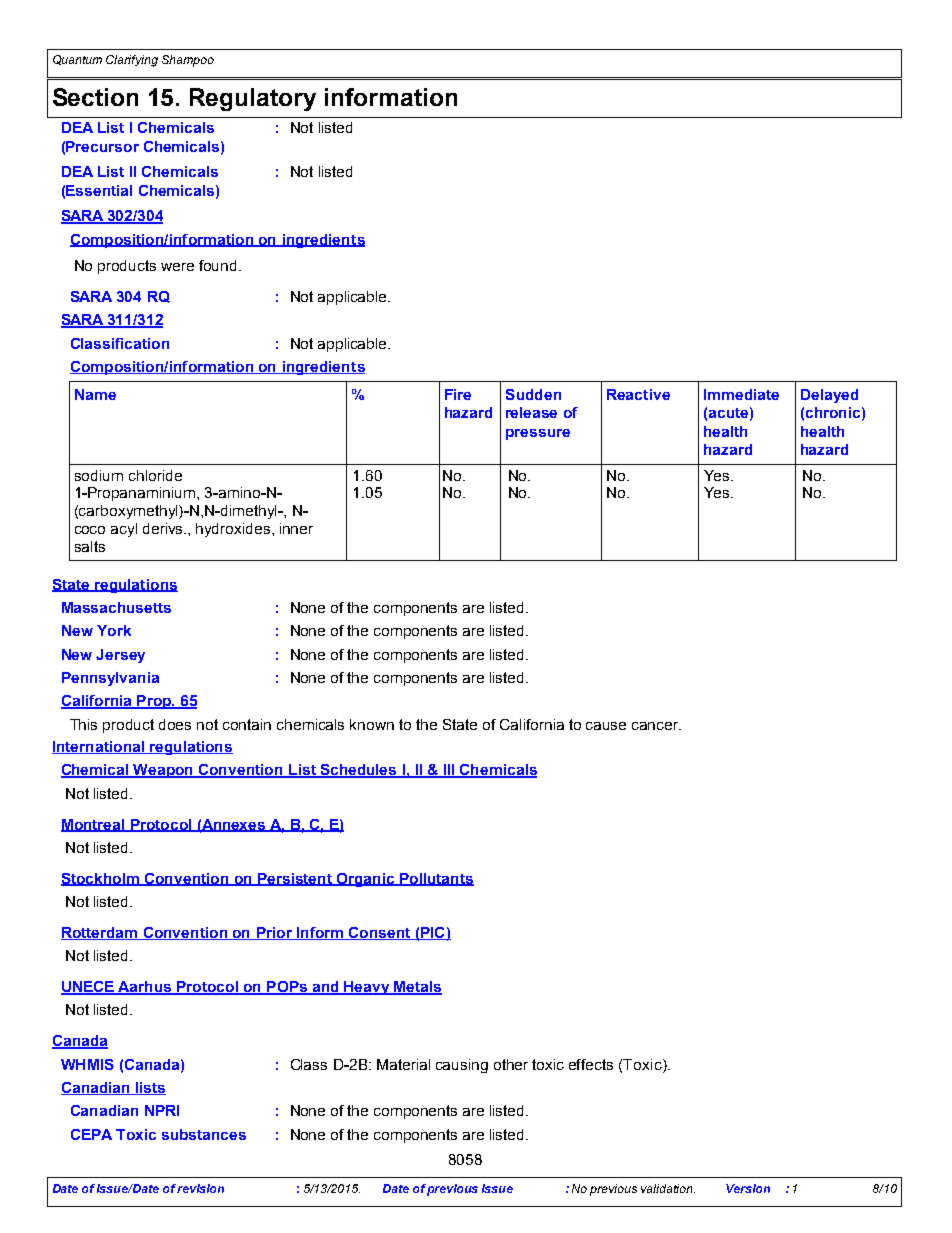 The width and height of the screenshot is (952, 1233). I want to click on Regulatory, so click(253, 99).
